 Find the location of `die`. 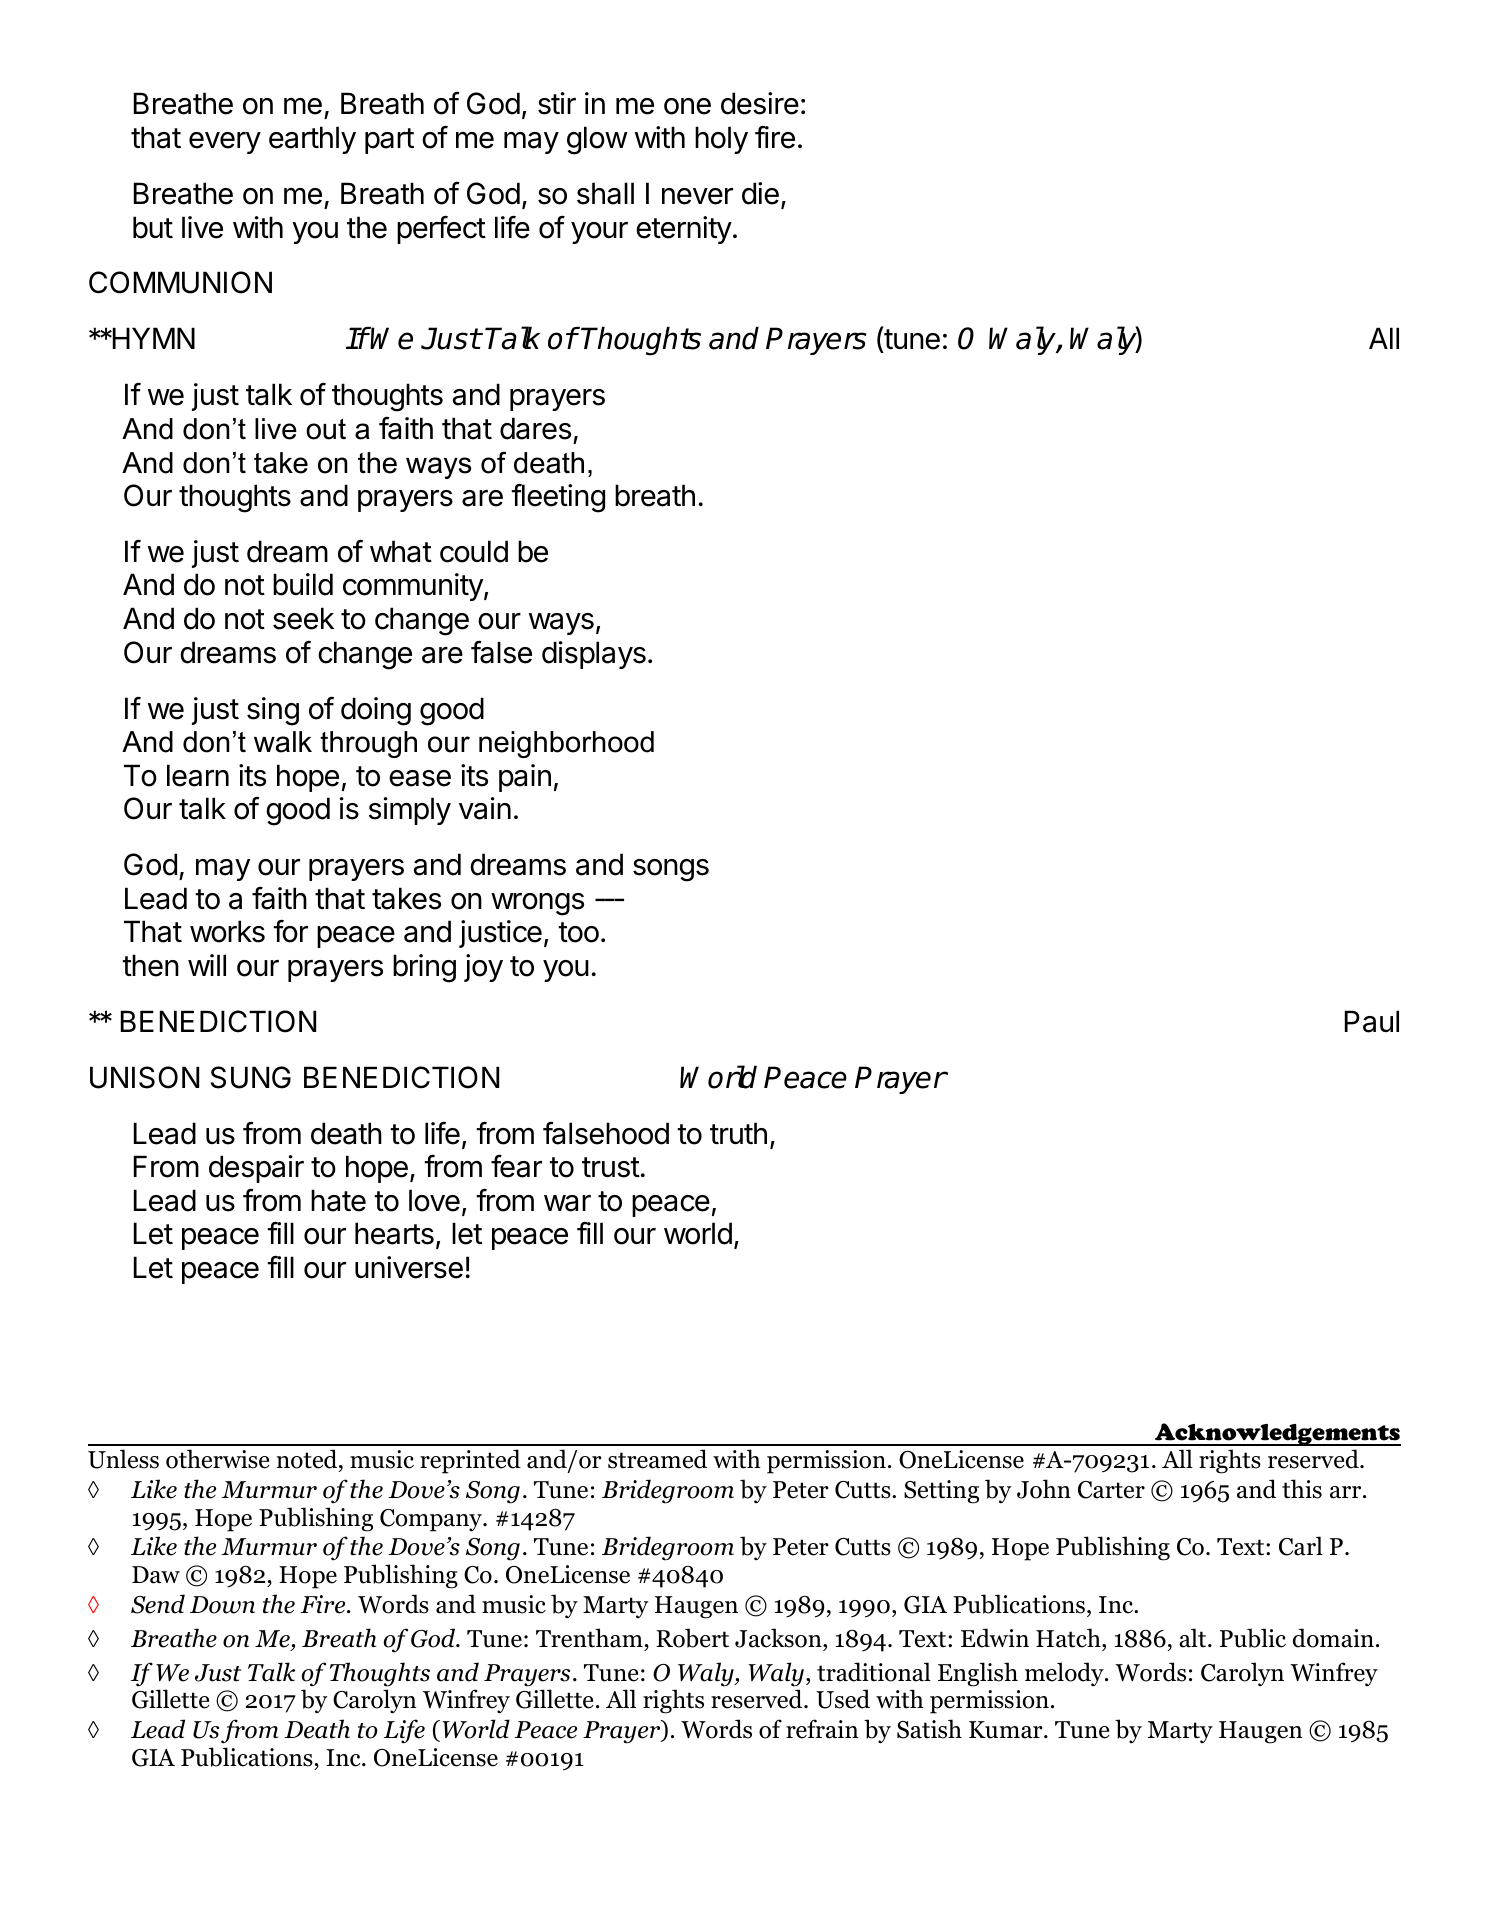

die is located at coordinates (760, 193).
